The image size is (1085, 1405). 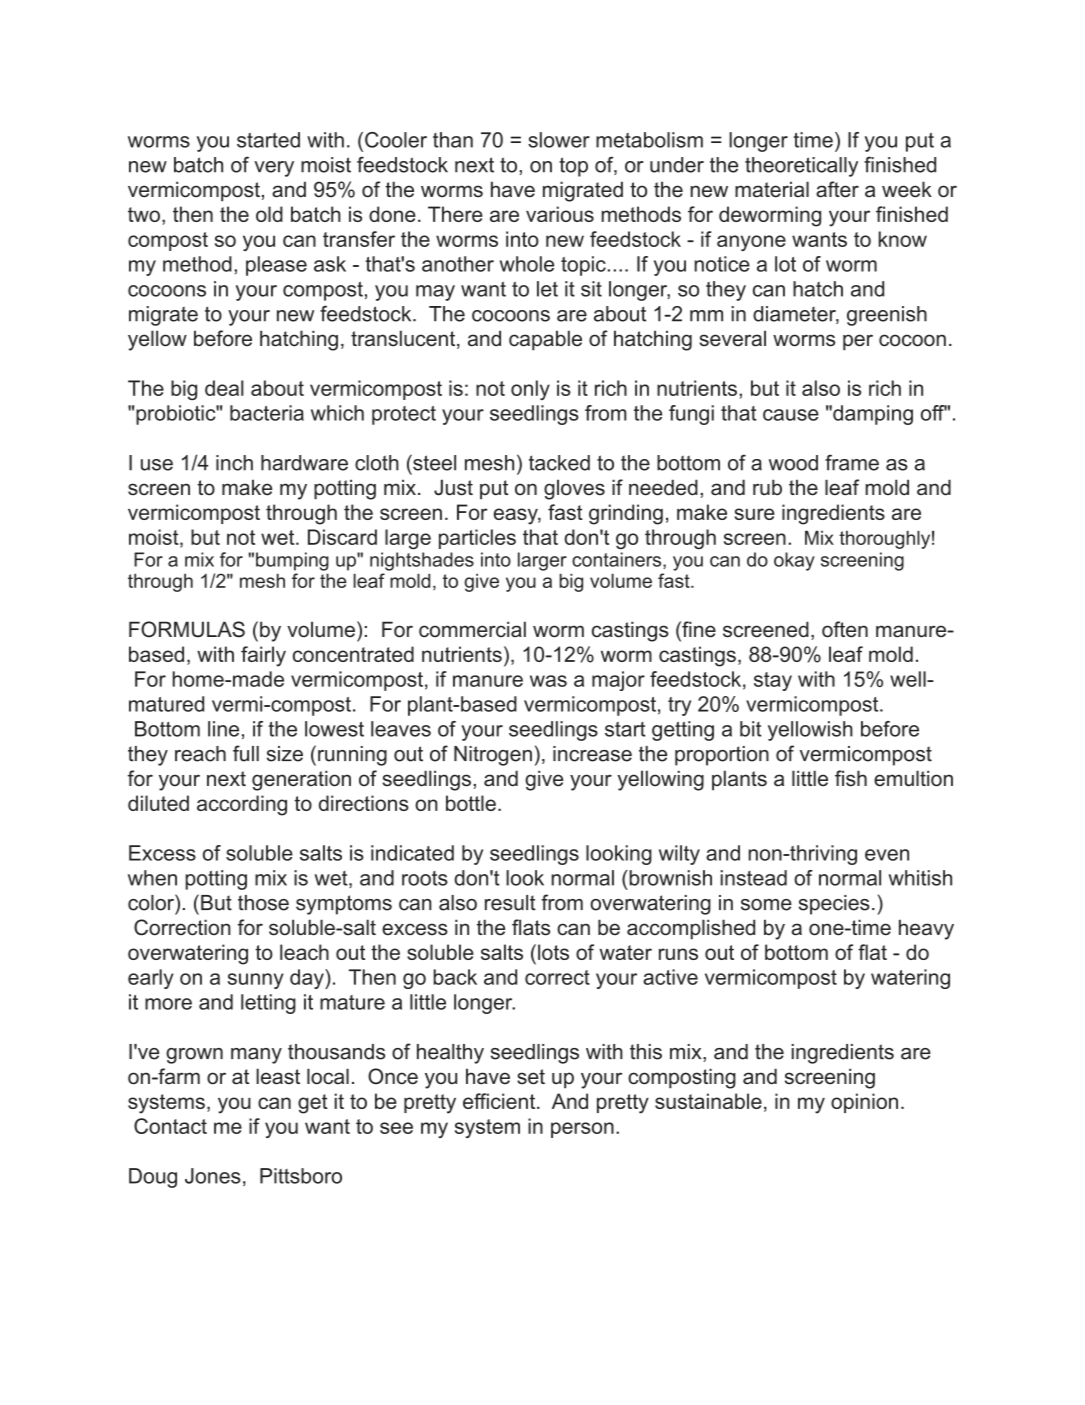 What do you see at coordinates (548, 681) in the document?
I see `was` at bounding box center [548, 681].
